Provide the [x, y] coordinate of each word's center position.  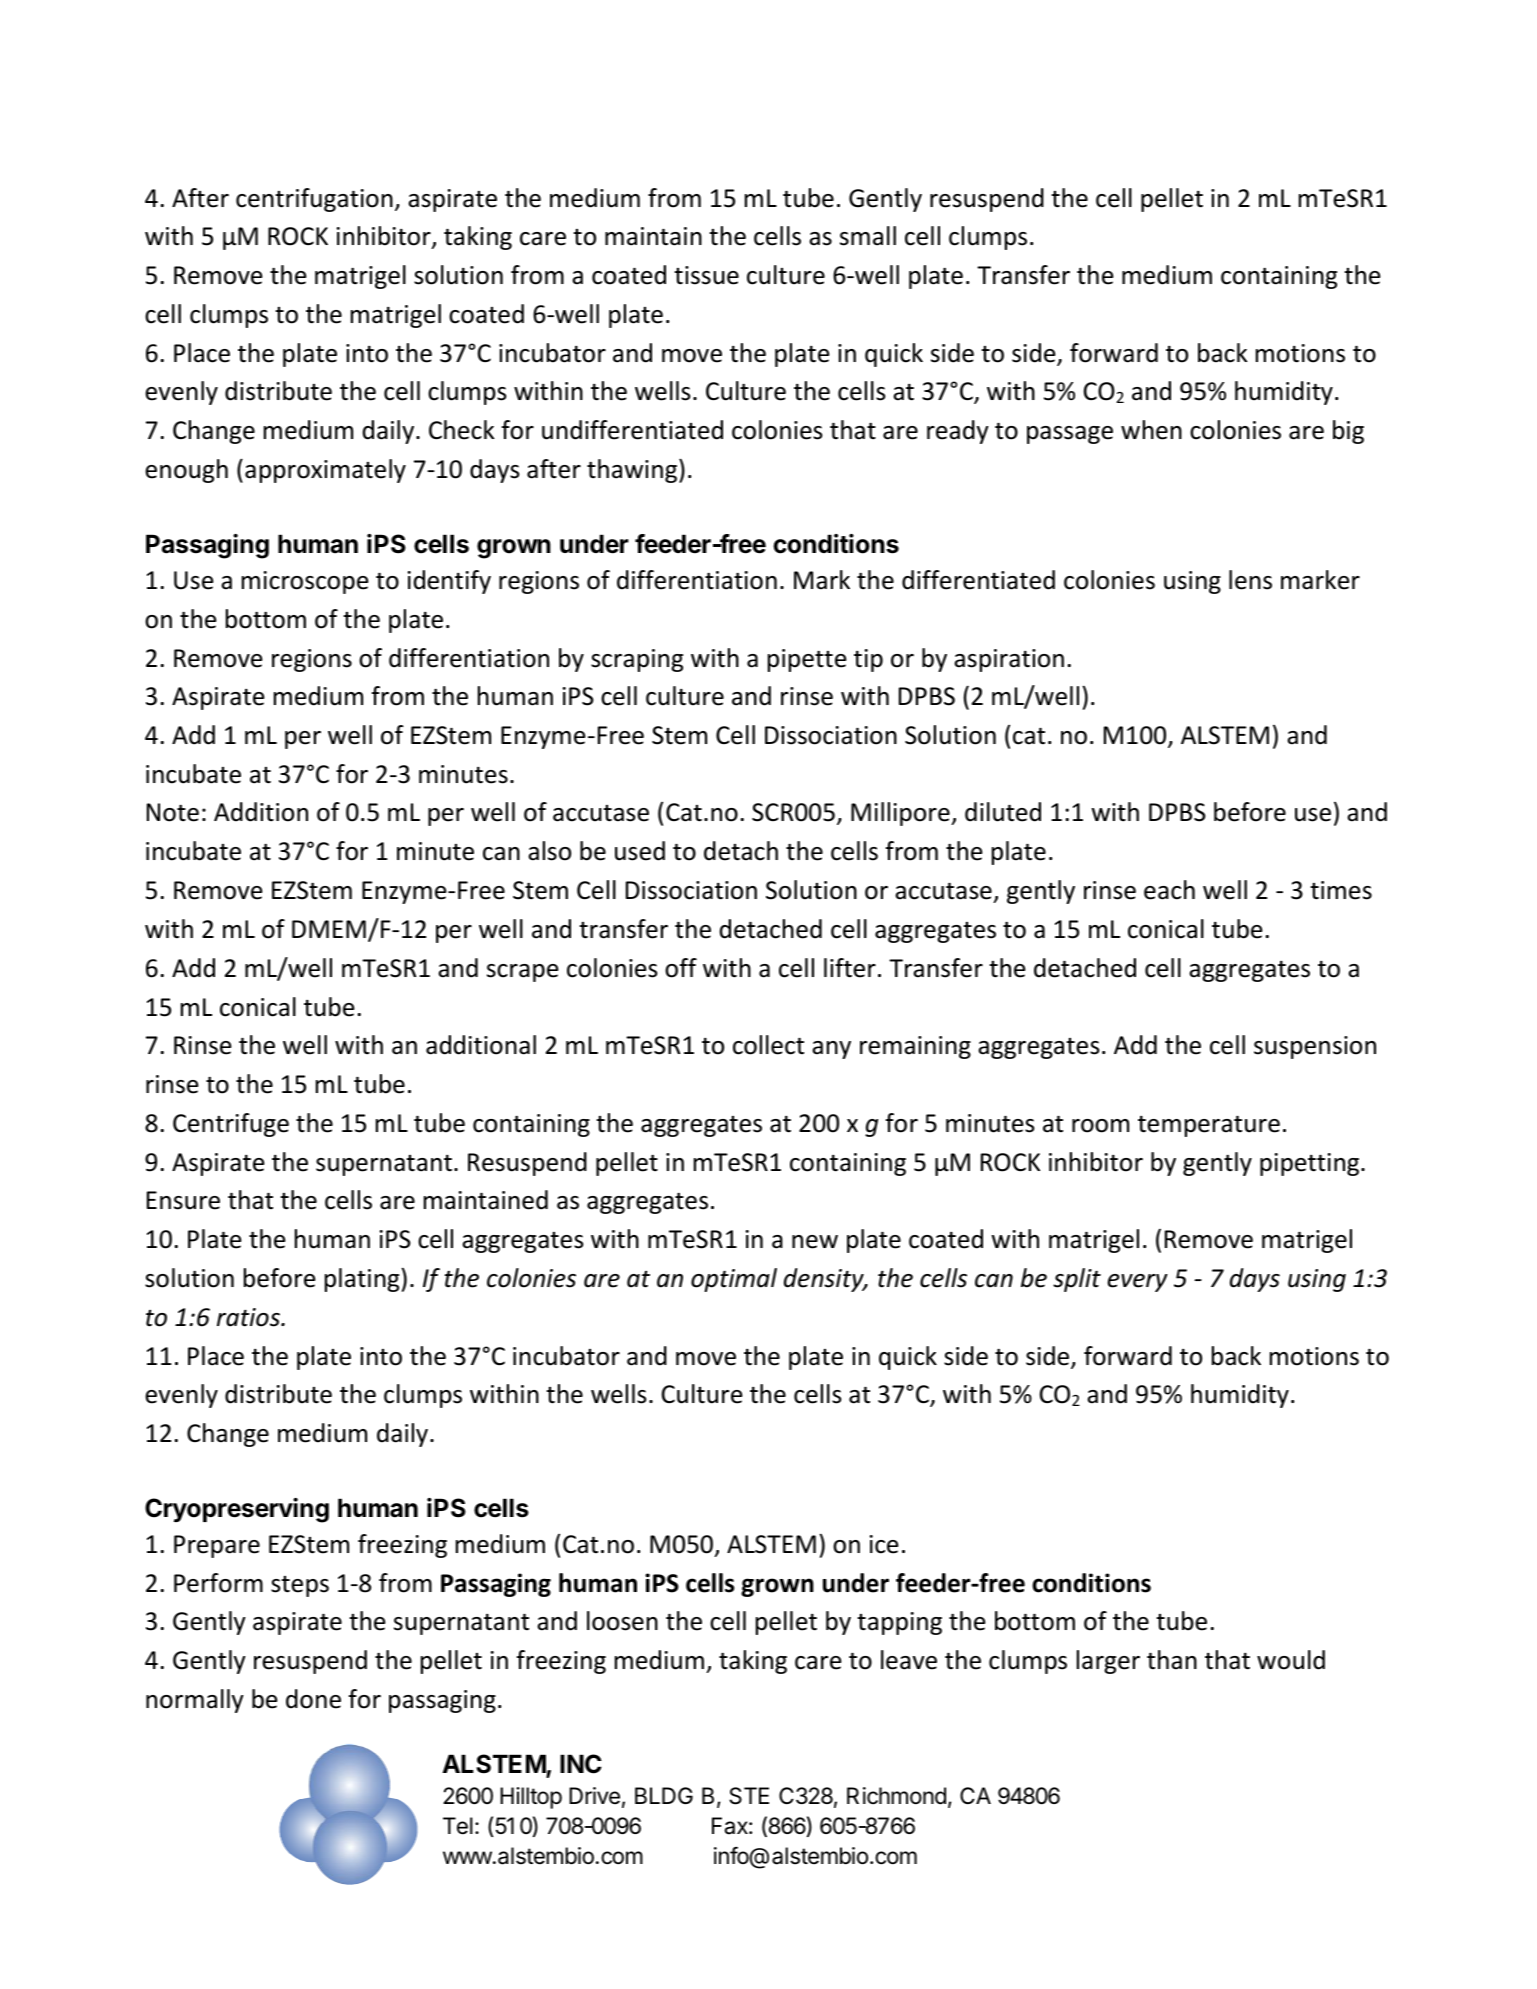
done [313, 1699]
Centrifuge [231, 1125]
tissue [706, 275]
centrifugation [314, 200]
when [1151, 430]
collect [768, 1045]
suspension [1315, 1047]
